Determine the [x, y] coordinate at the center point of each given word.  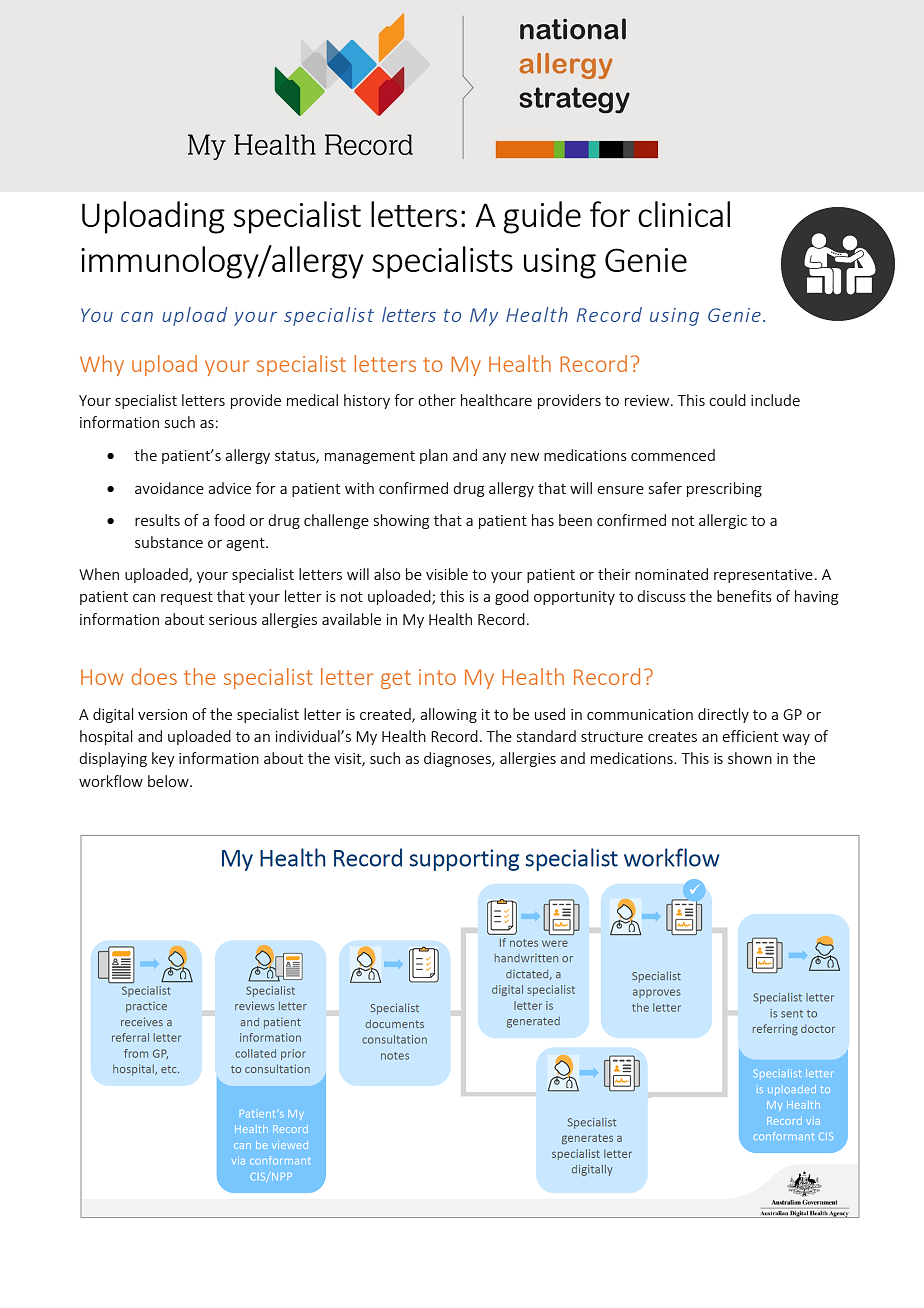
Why [102, 365]
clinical [684, 214]
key [163, 759]
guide [542, 217]
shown [750, 758]
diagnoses [458, 759]
